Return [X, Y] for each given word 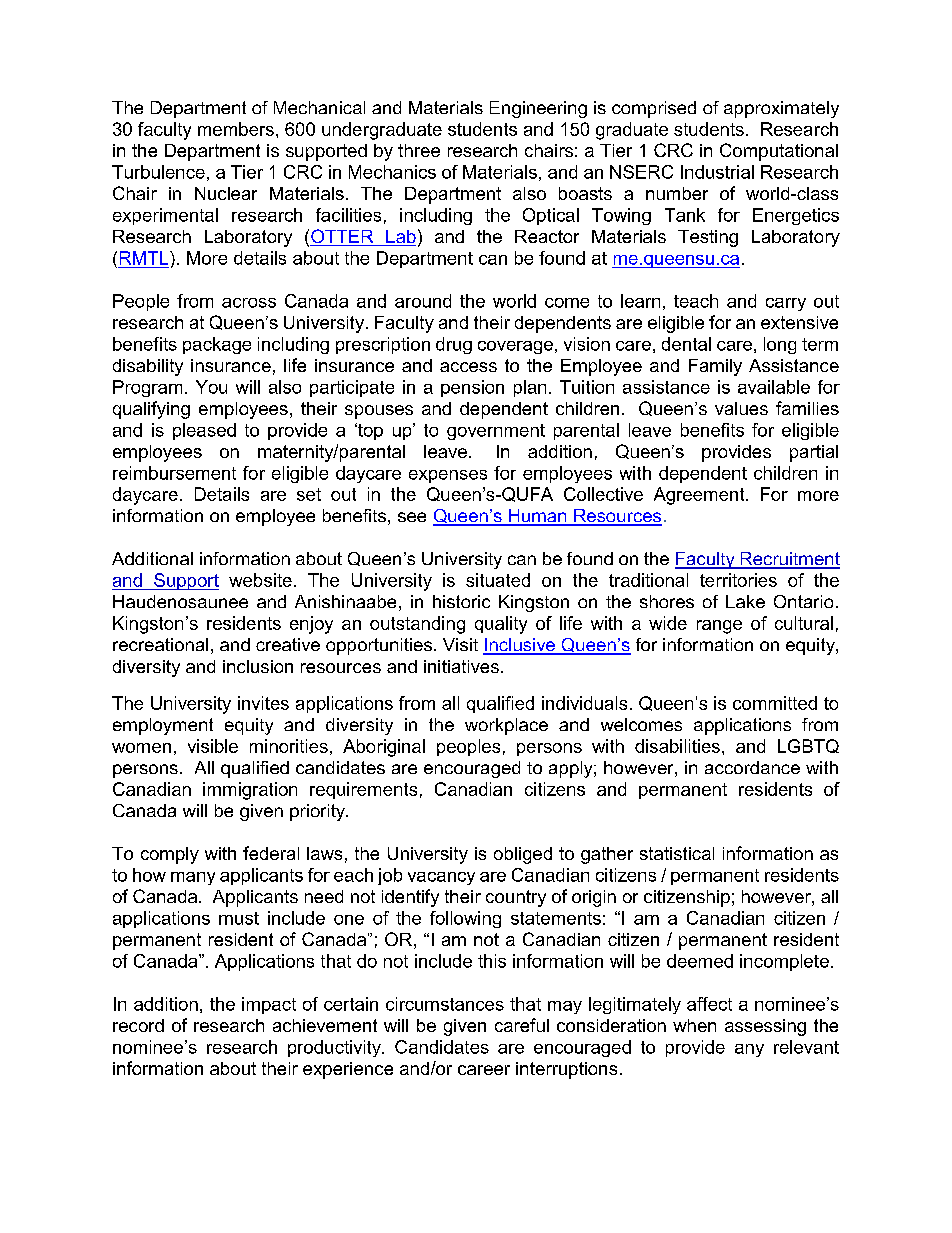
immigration [250, 791]
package [217, 345]
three [419, 150]
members [236, 129]
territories [738, 580]
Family [715, 367]
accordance [752, 767]
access [468, 367]
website [260, 580]
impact [269, 1005]
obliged [523, 855]
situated [498, 580]
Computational [779, 152]
